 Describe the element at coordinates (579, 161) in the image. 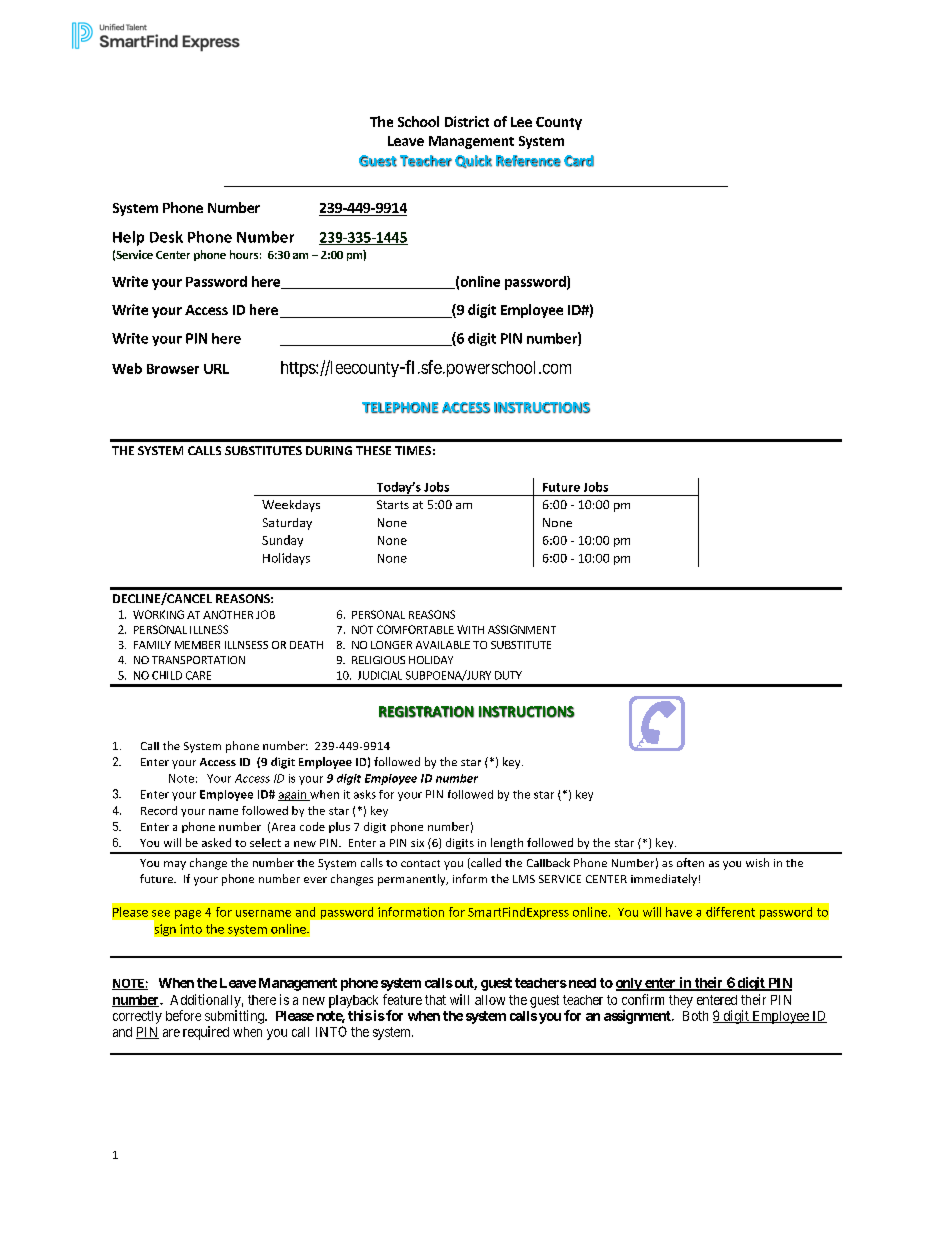

I see `Card` at that location.
